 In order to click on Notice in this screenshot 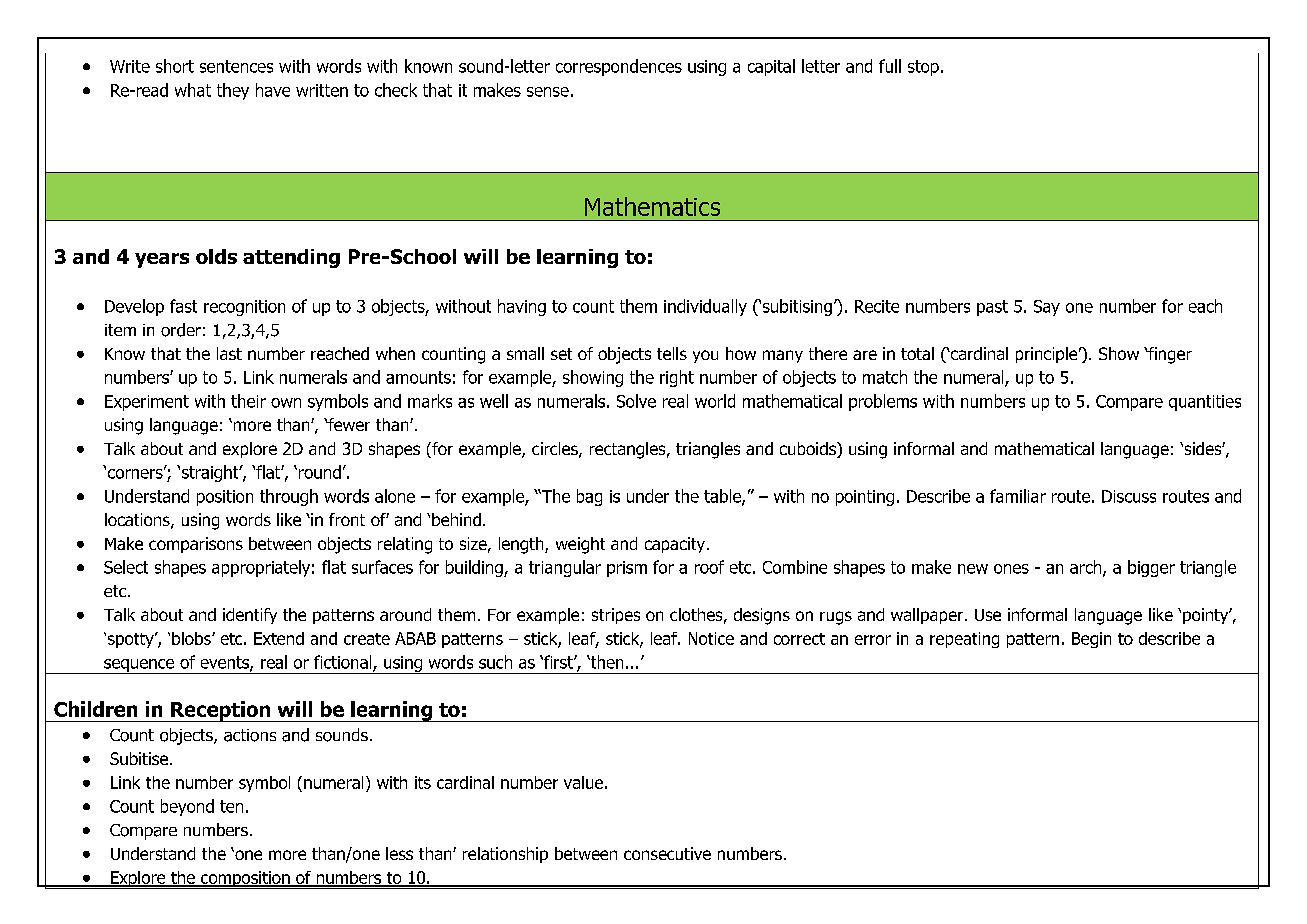, I will do `click(711, 638)`.
